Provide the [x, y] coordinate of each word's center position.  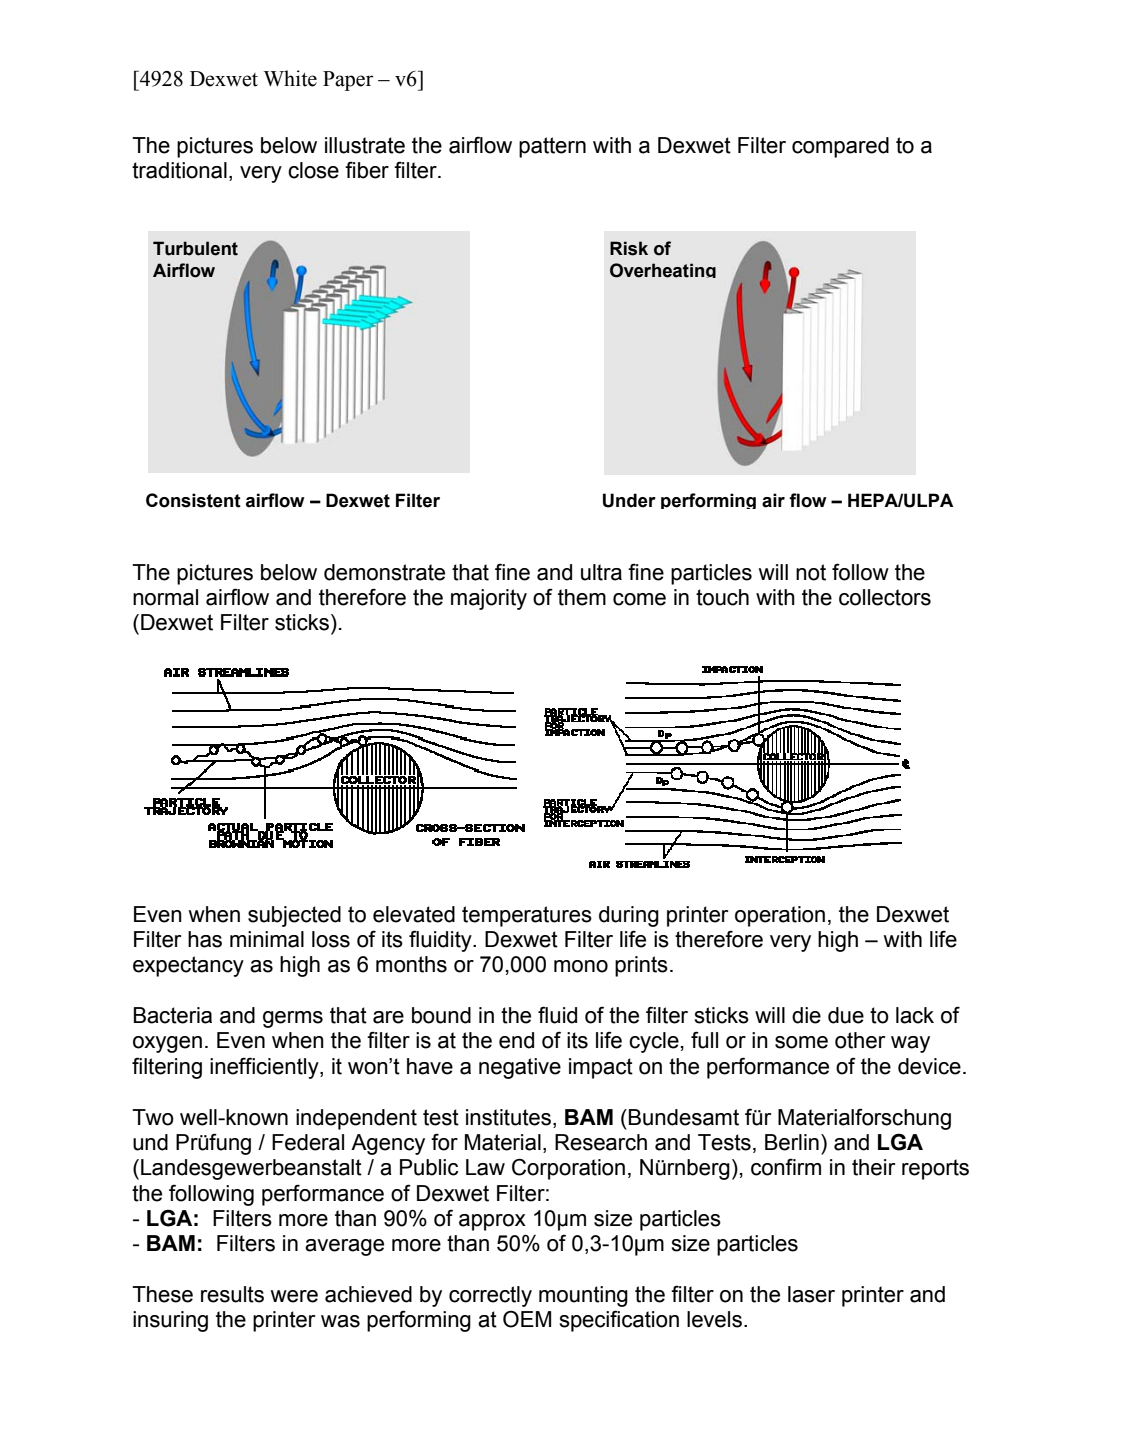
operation [780, 916]
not [811, 572]
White [290, 78]
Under [629, 500]
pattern [552, 147]
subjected [294, 916]
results [232, 1294]
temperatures [527, 916]
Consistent [193, 500]
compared [840, 147]
